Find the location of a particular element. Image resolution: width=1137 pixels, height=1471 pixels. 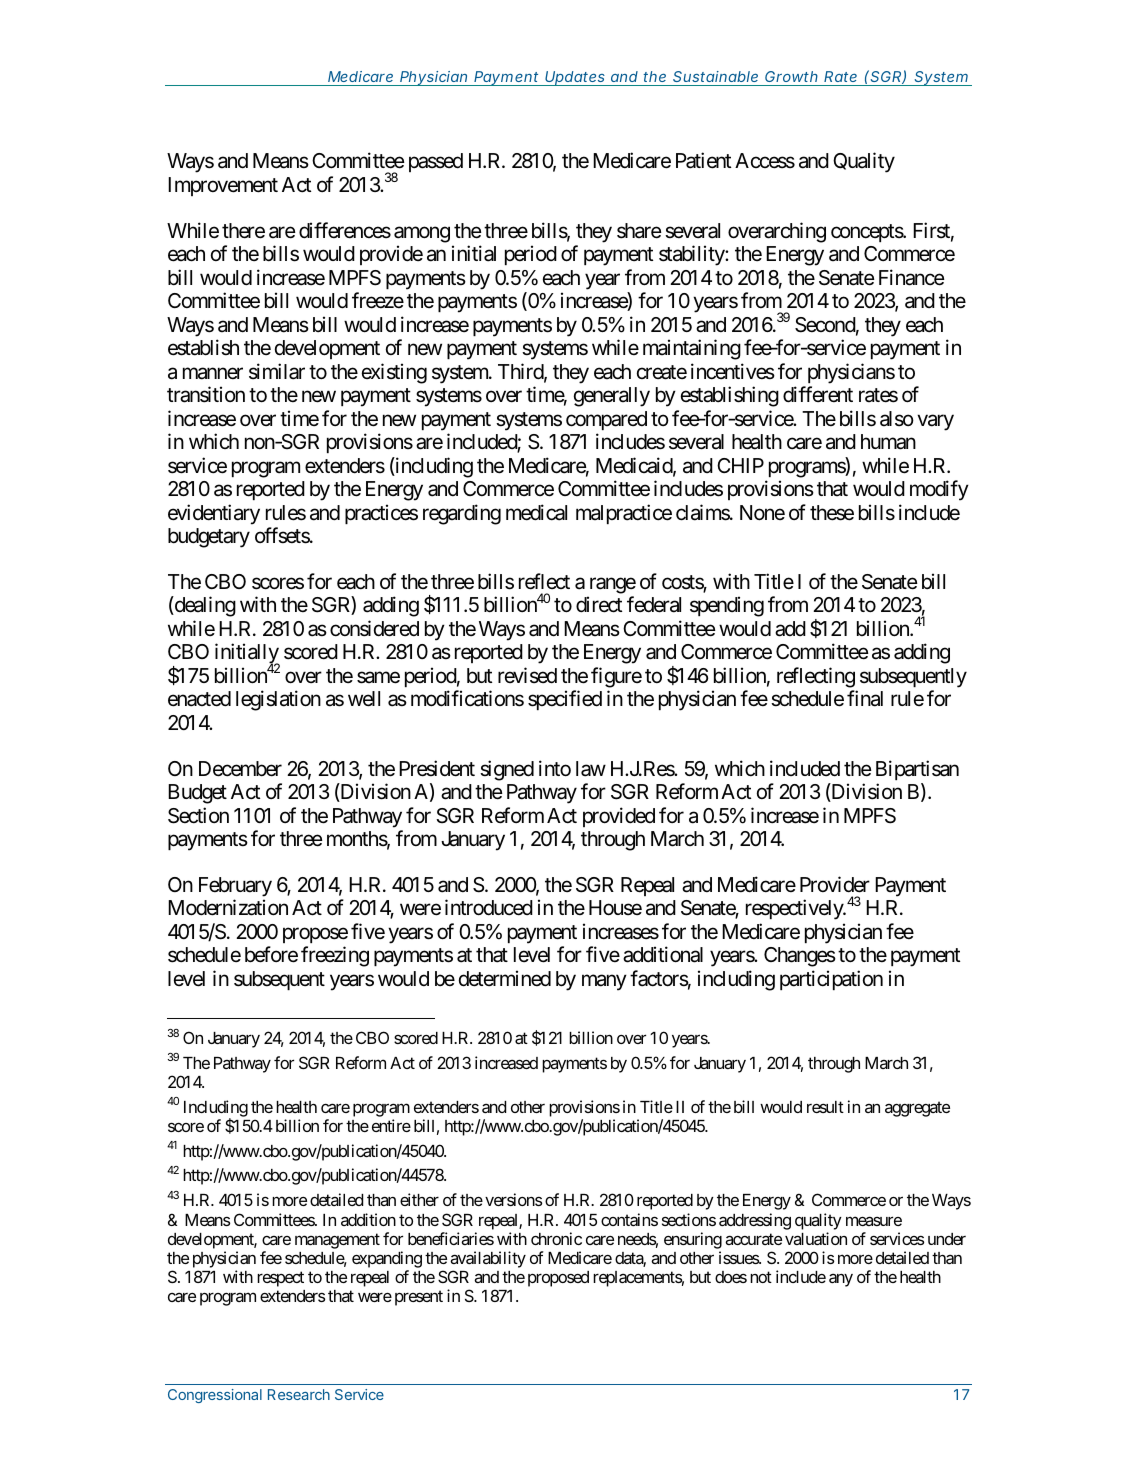

Improvement is located at coordinates (223, 186).
